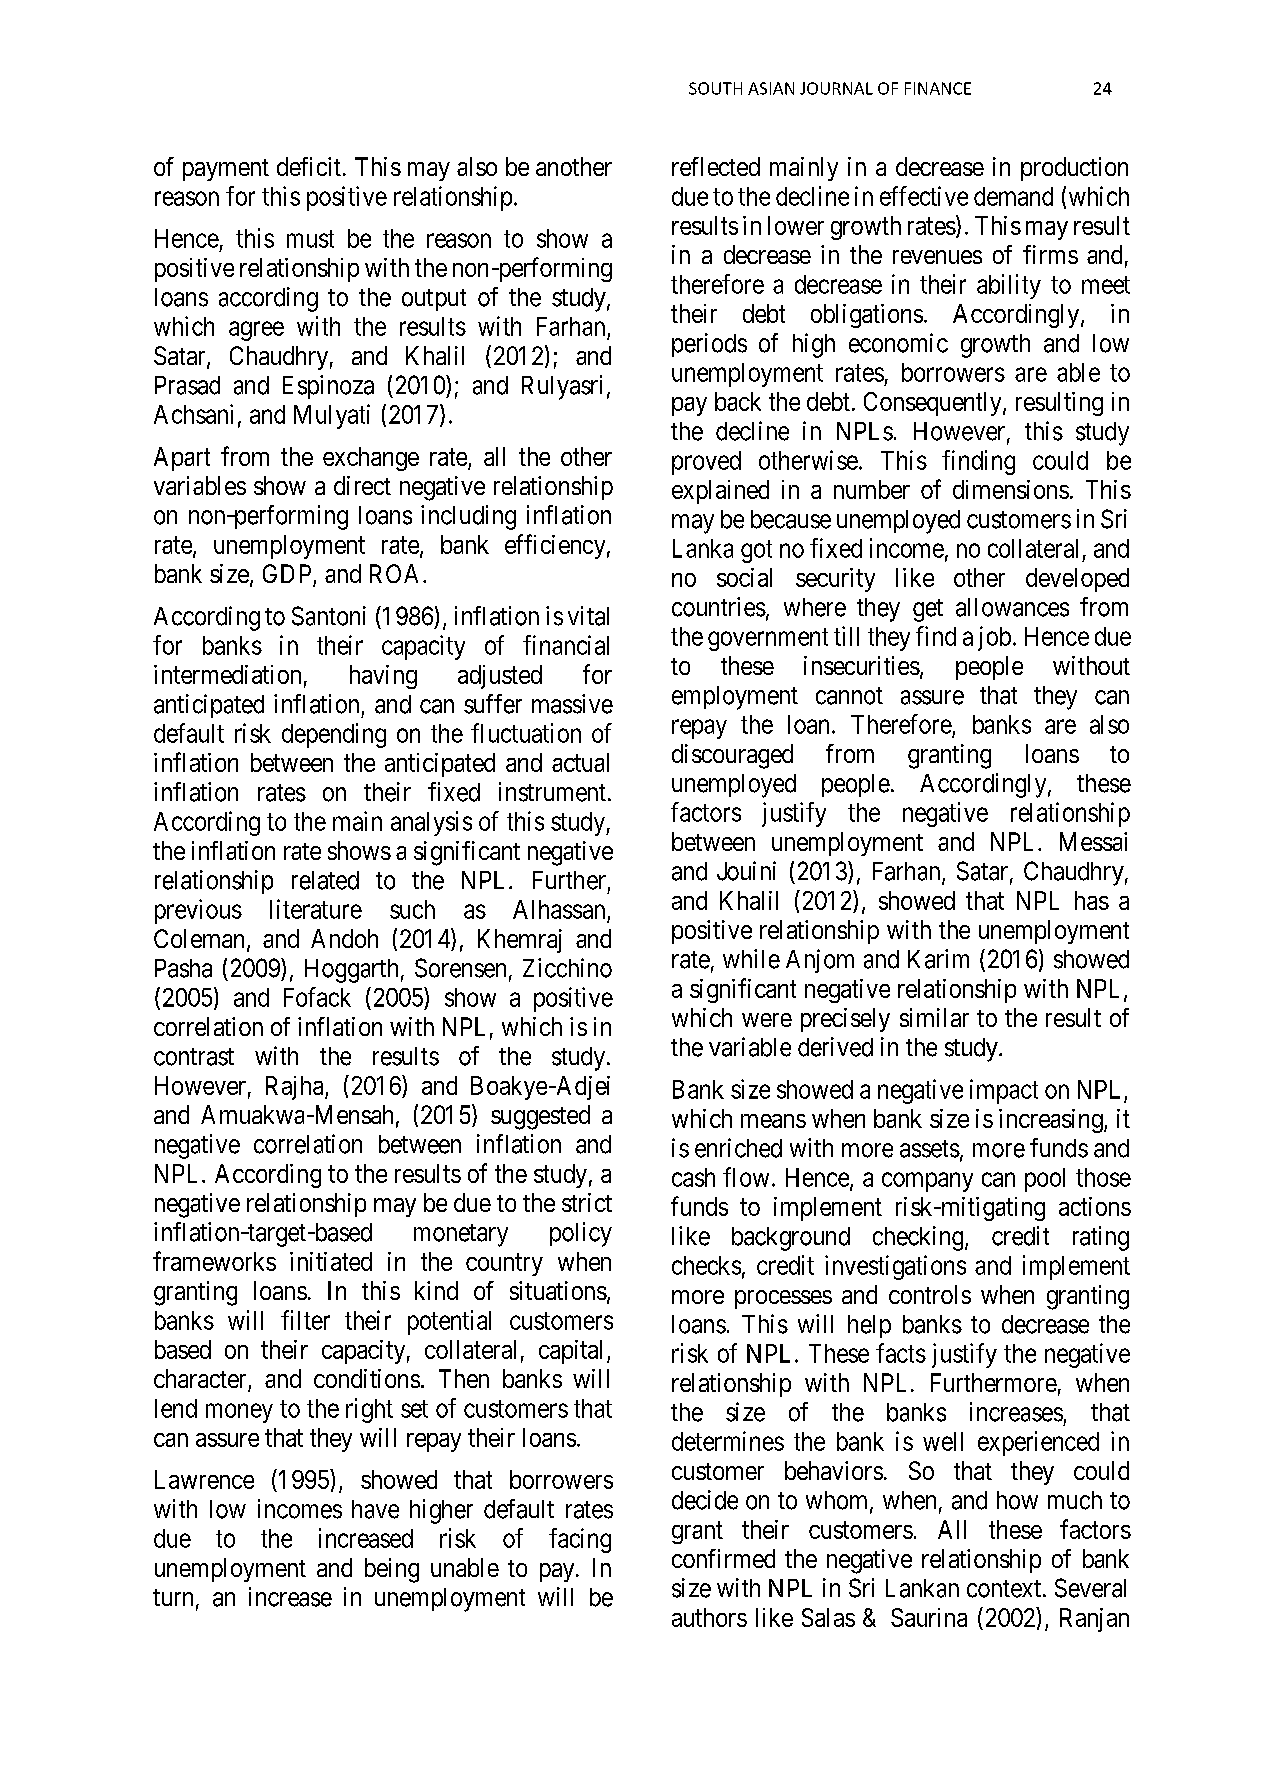  What do you see at coordinates (1013, 196) in the image?
I see `demand` at bounding box center [1013, 196].
